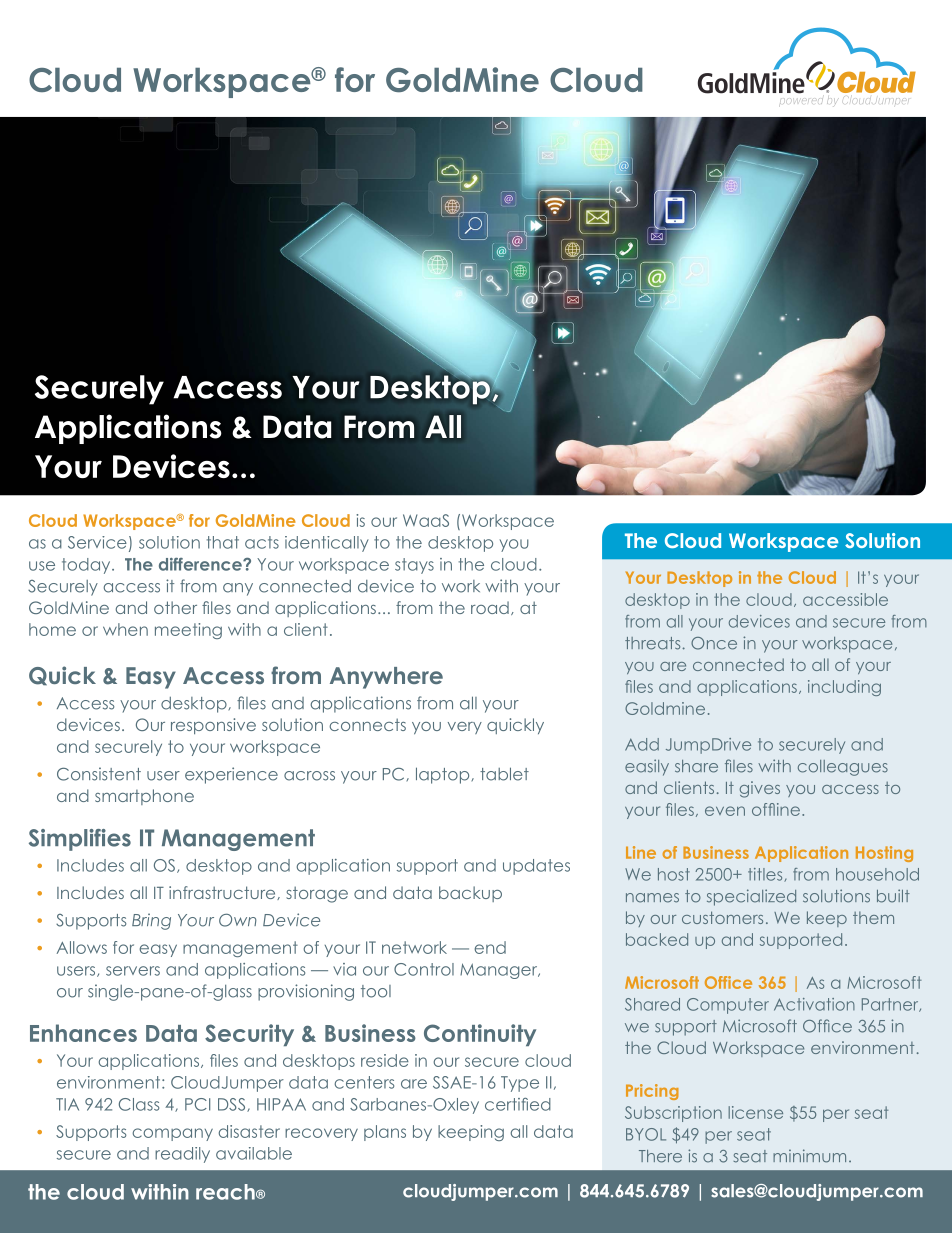  I want to click on servers, so click(133, 971).
